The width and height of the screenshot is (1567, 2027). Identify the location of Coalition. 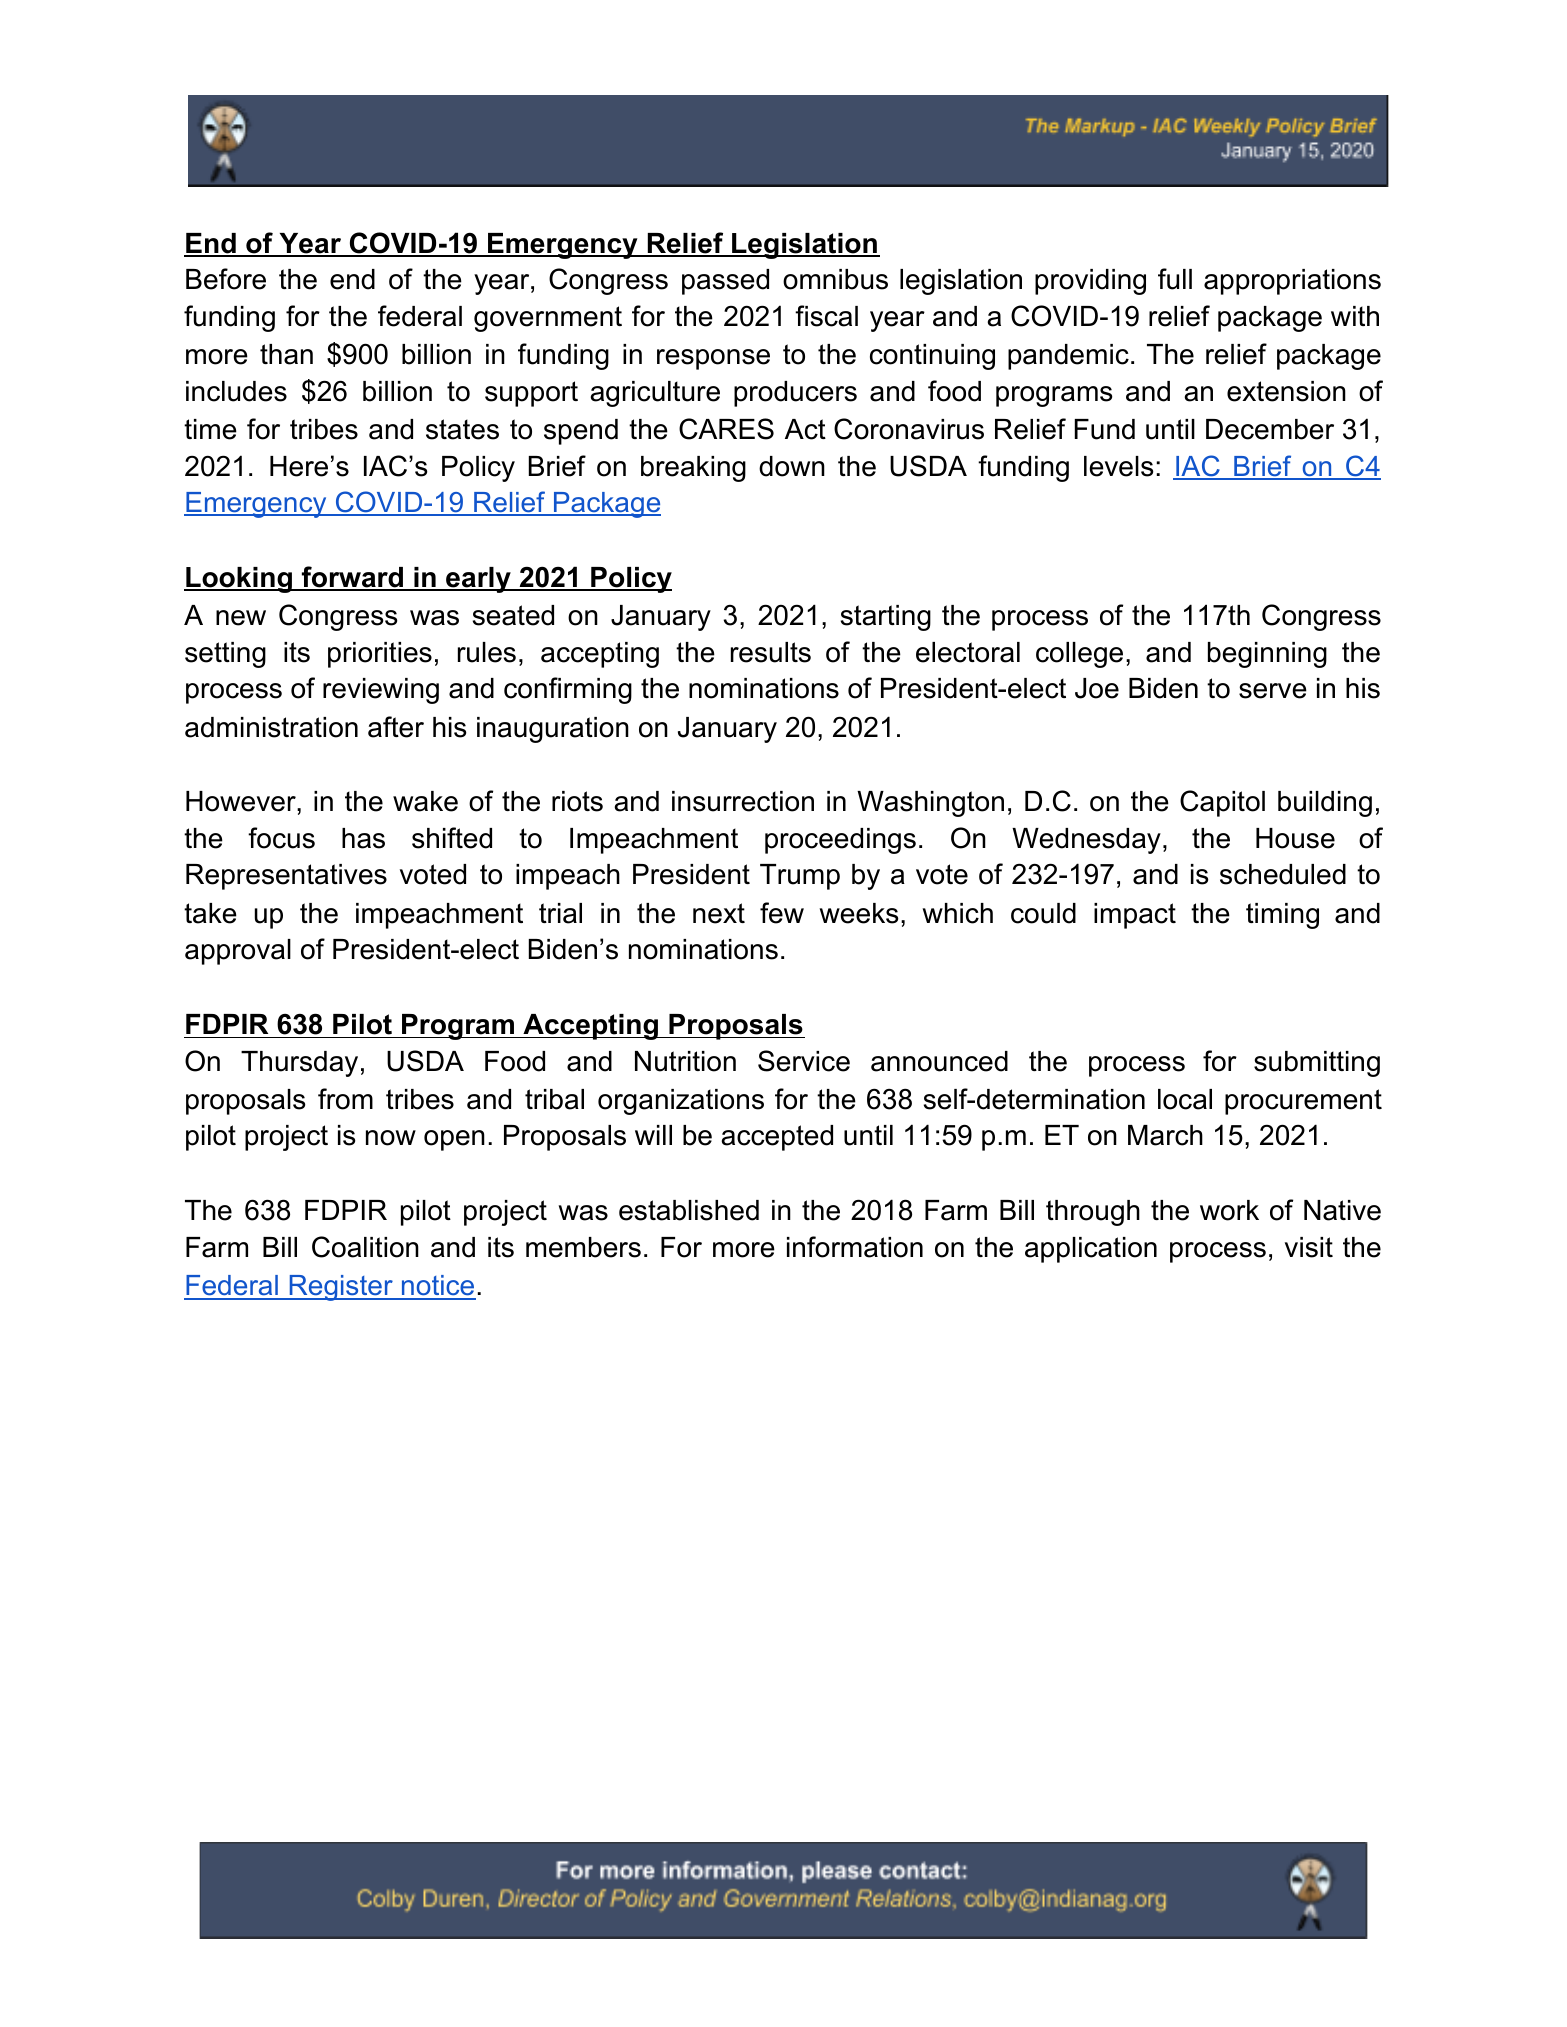
(365, 1247).
